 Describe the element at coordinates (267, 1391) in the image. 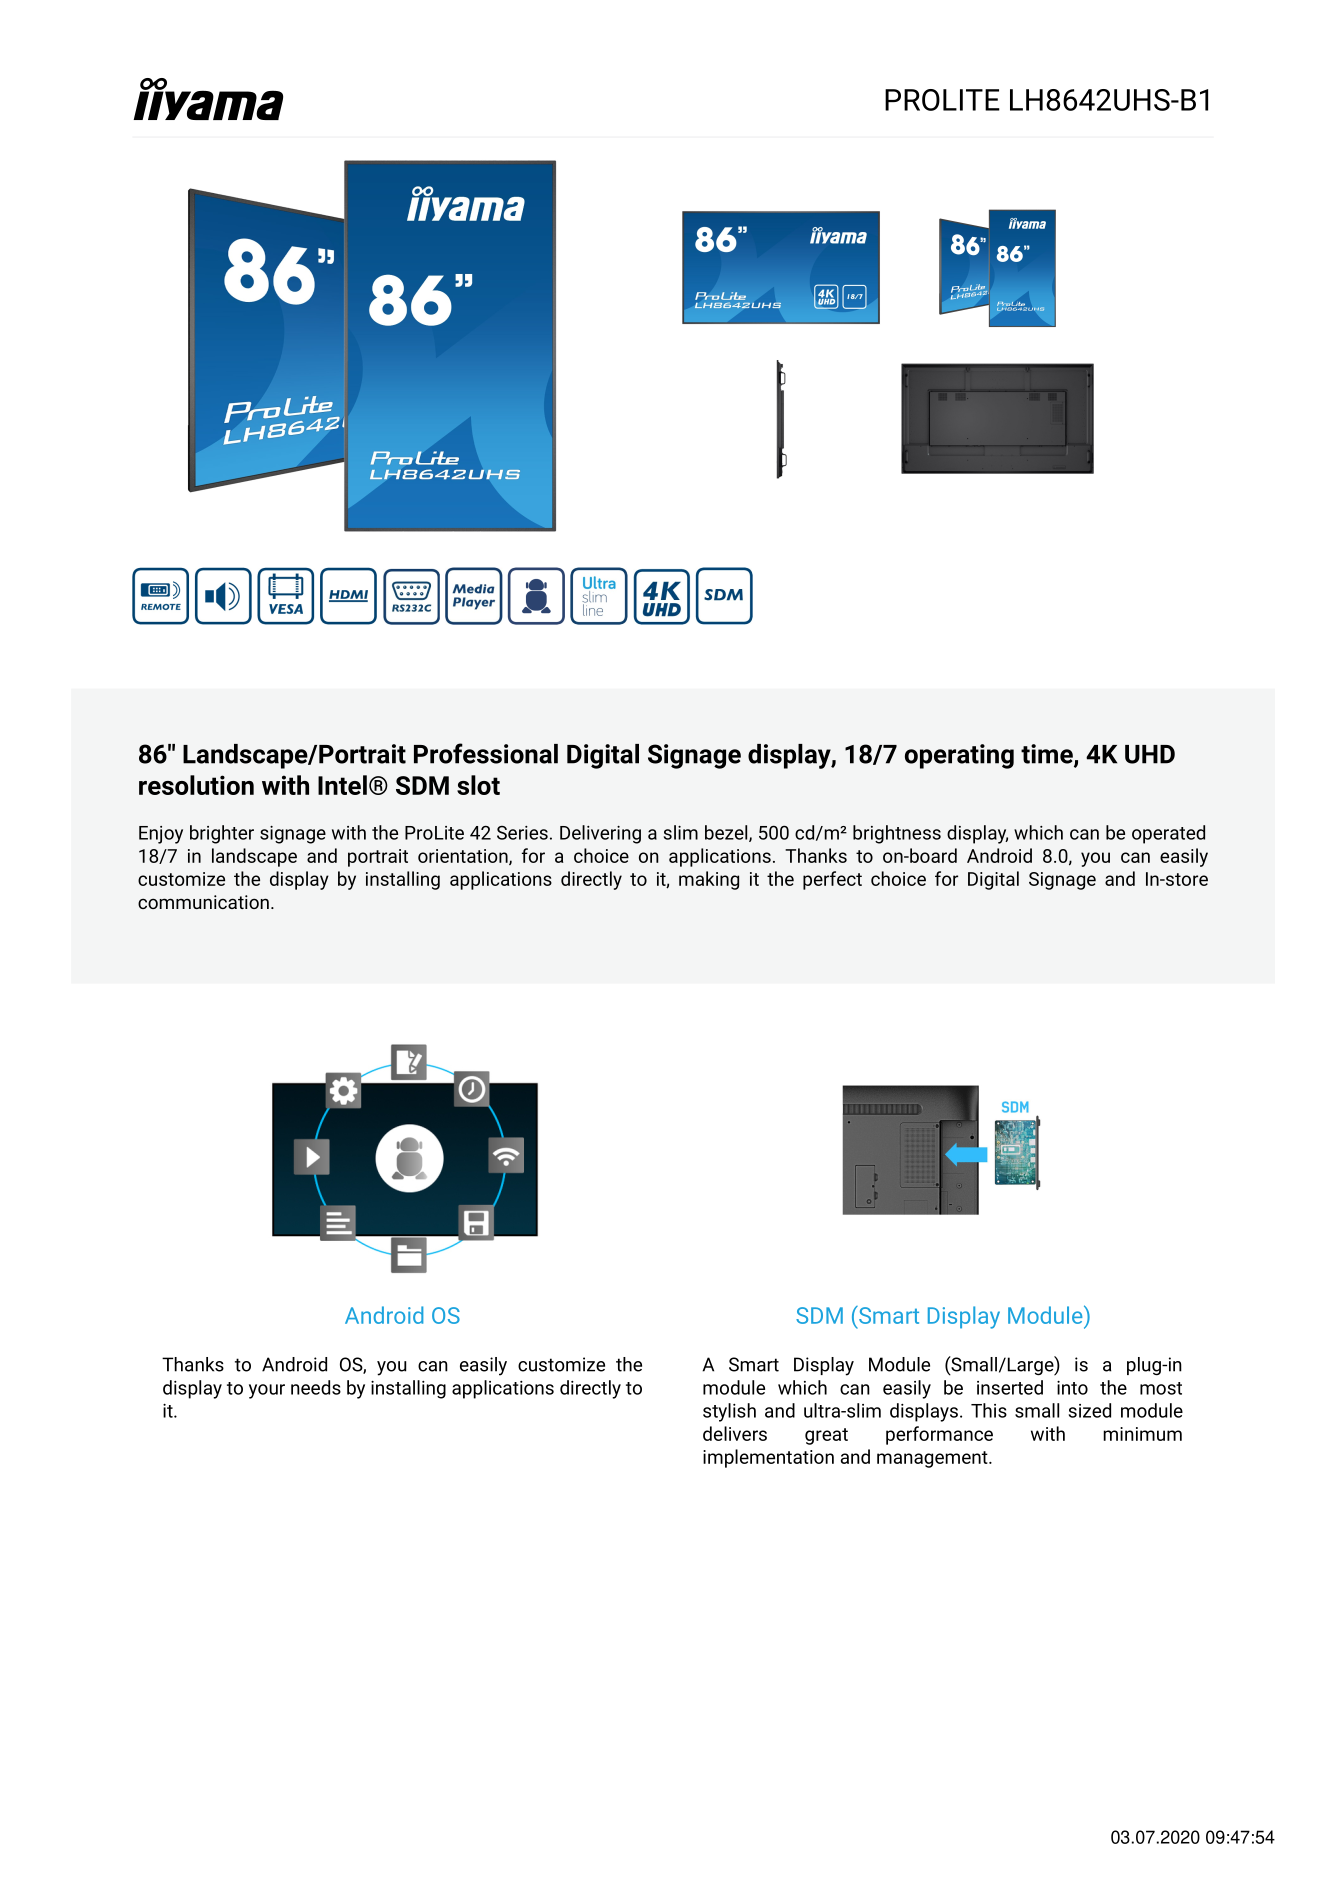

I see `your` at that location.
